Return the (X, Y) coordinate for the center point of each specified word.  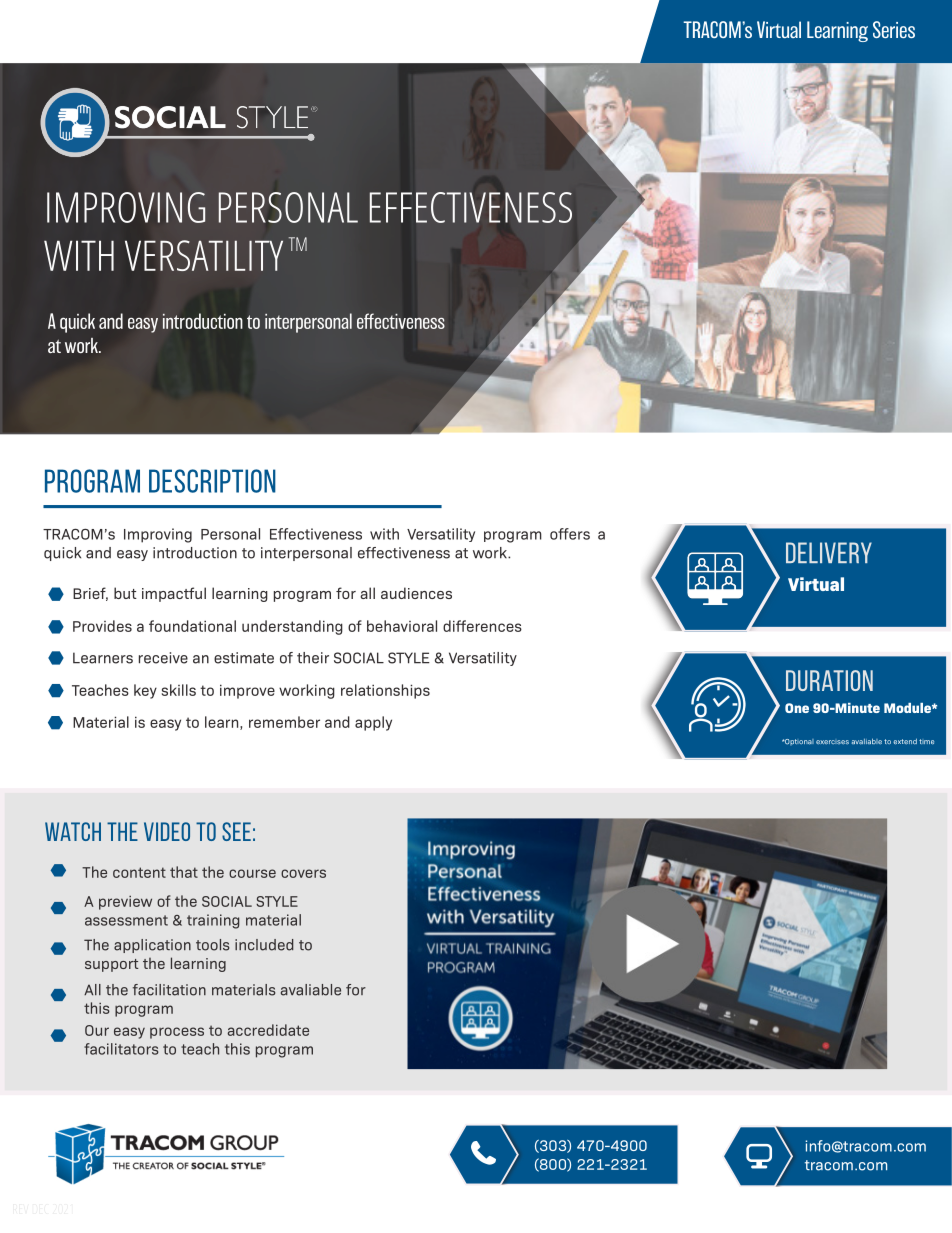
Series (894, 29)
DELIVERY (829, 552)
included (264, 945)
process (177, 1033)
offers (570, 534)
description (212, 481)
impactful (174, 594)
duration (829, 680)
